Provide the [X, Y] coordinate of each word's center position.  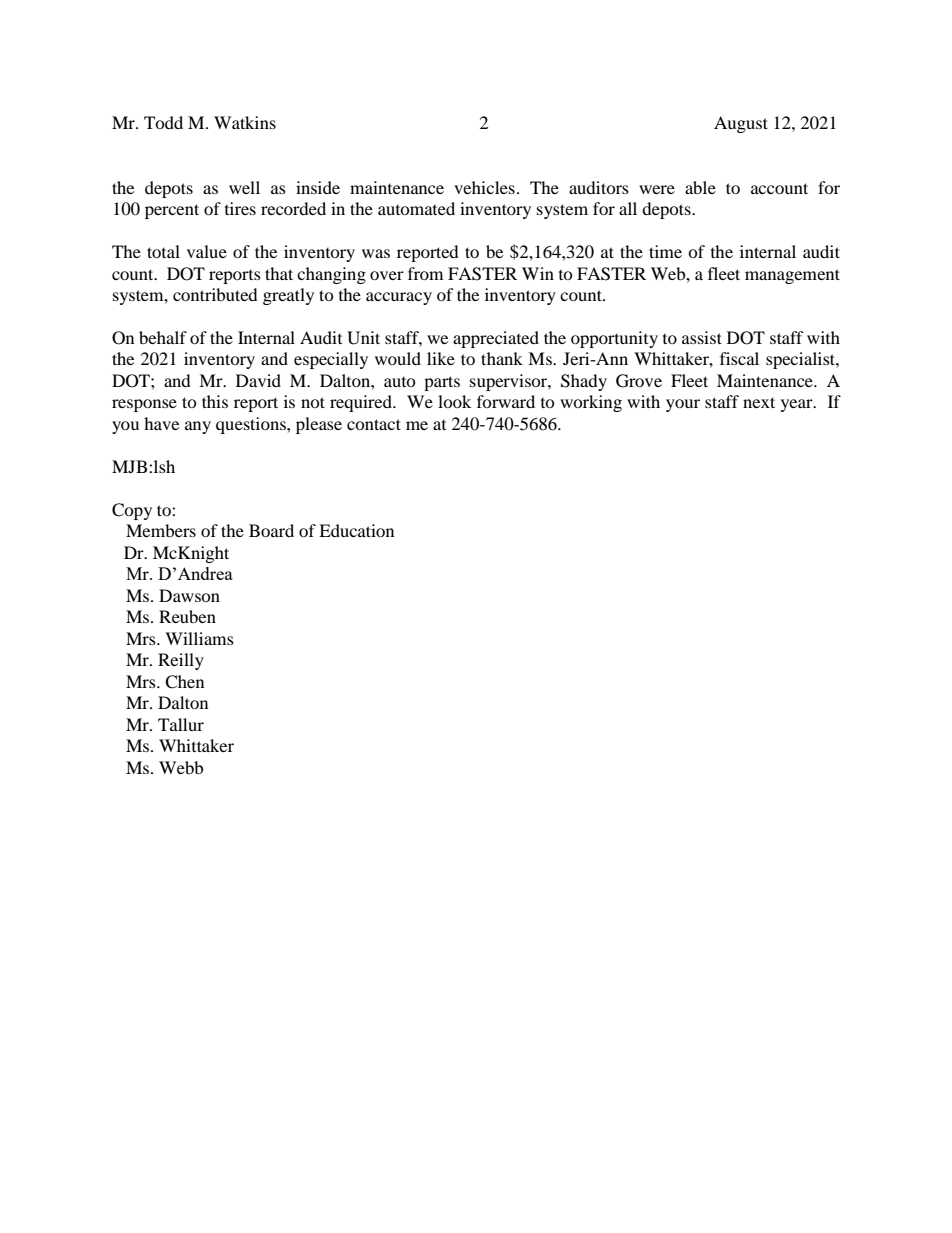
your [683, 405]
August [741, 124]
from [425, 273]
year [798, 405]
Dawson [189, 595]
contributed [215, 294]
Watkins [245, 122]
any [198, 427]
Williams [199, 638]
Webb [181, 767]
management [792, 276]
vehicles [484, 187]
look [454, 401]
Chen [184, 682]
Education [356, 530]
